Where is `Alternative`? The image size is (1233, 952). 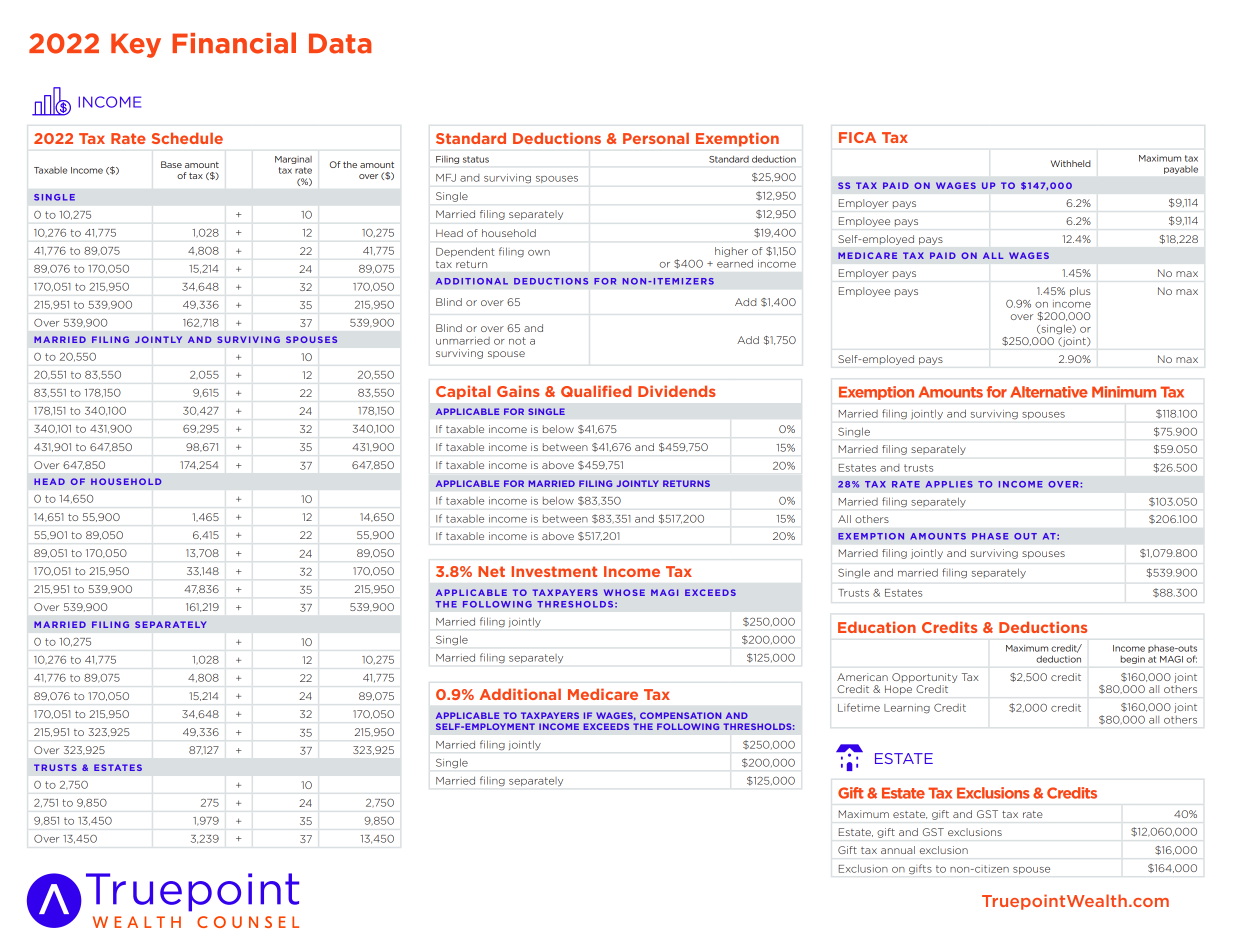 Alternative is located at coordinates (1049, 392).
